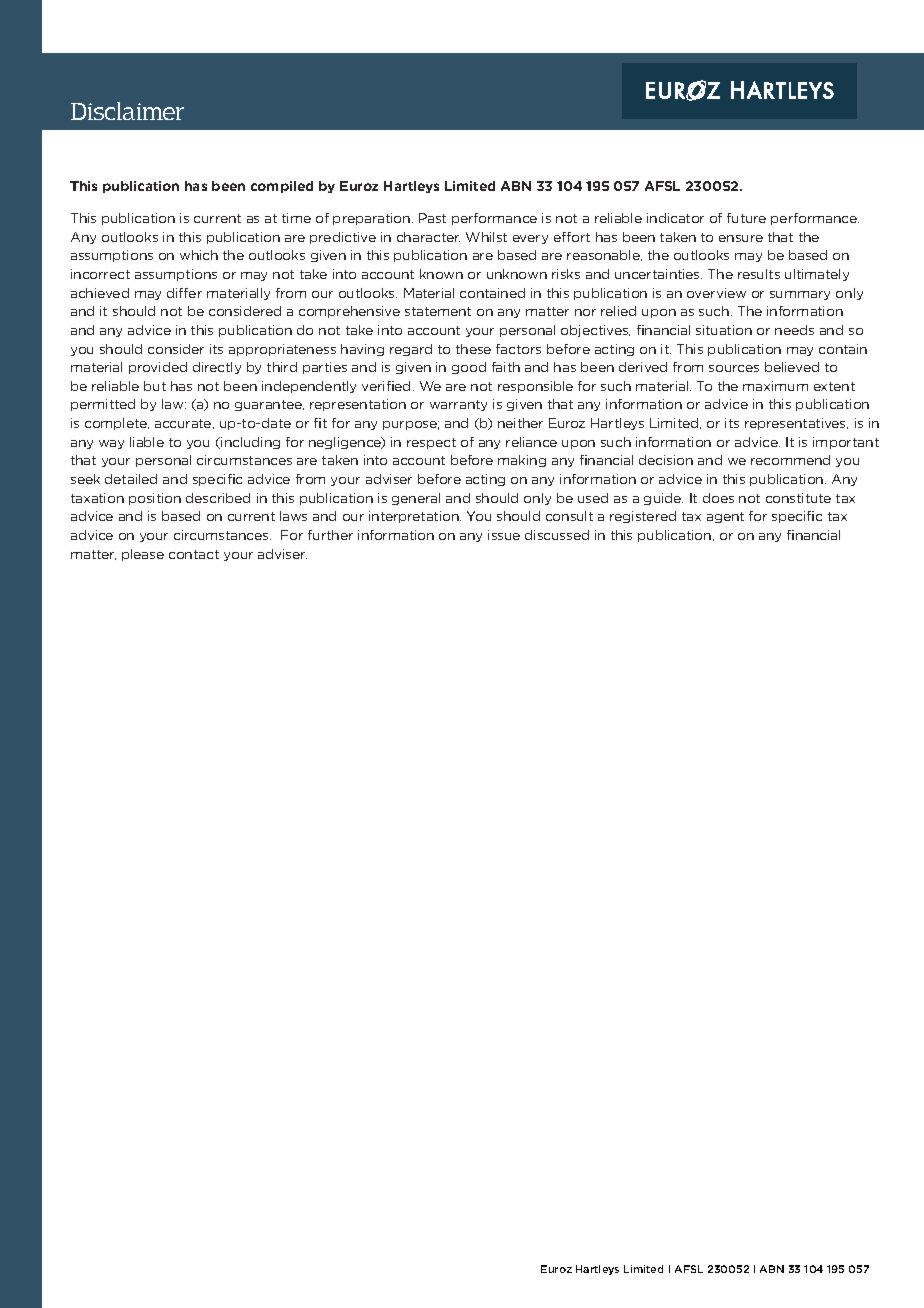  Describe the element at coordinates (184, 293) in the page. I see `differ` at that location.
